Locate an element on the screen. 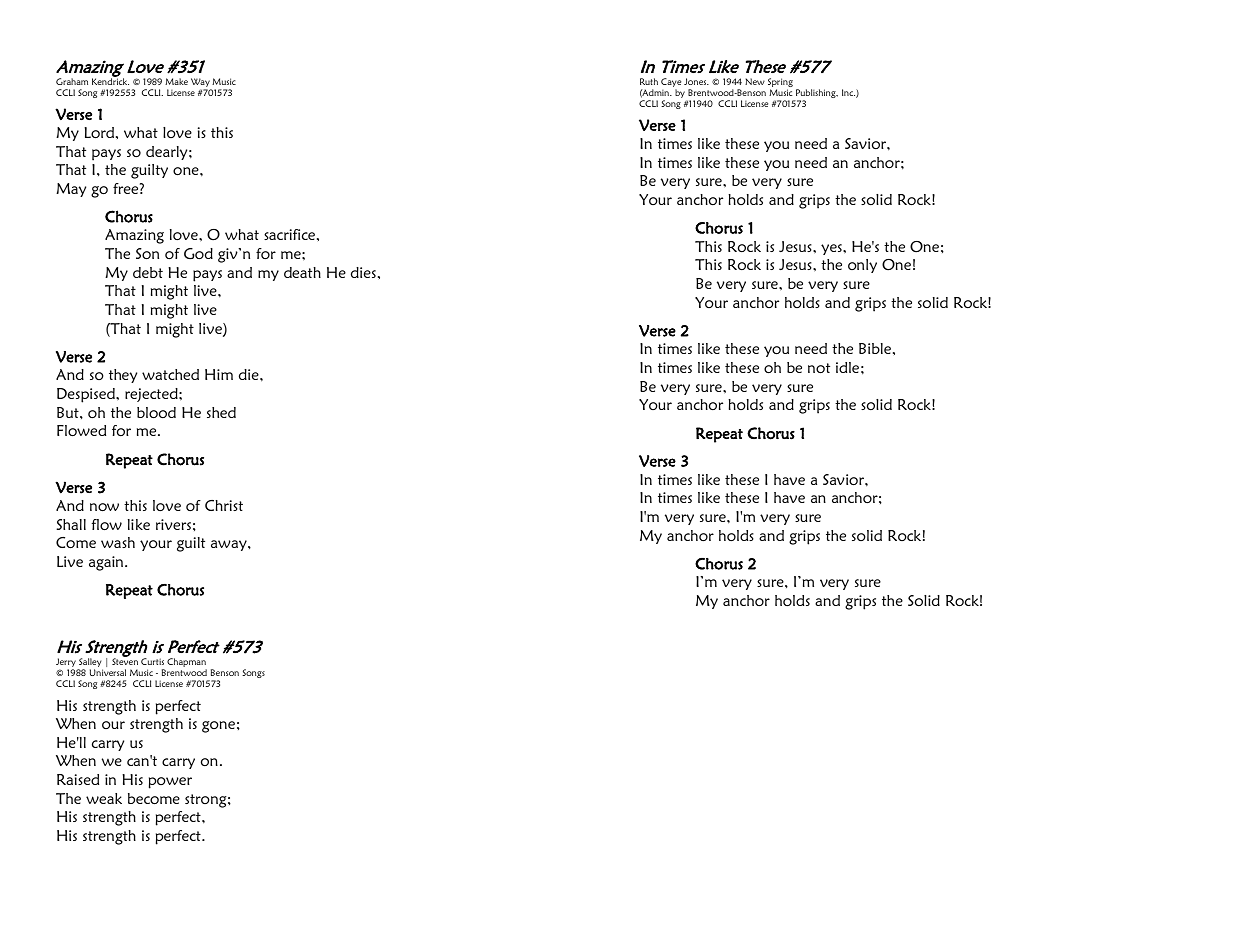 This screenshot has width=1233, height=952. power is located at coordinates (170, 783).
